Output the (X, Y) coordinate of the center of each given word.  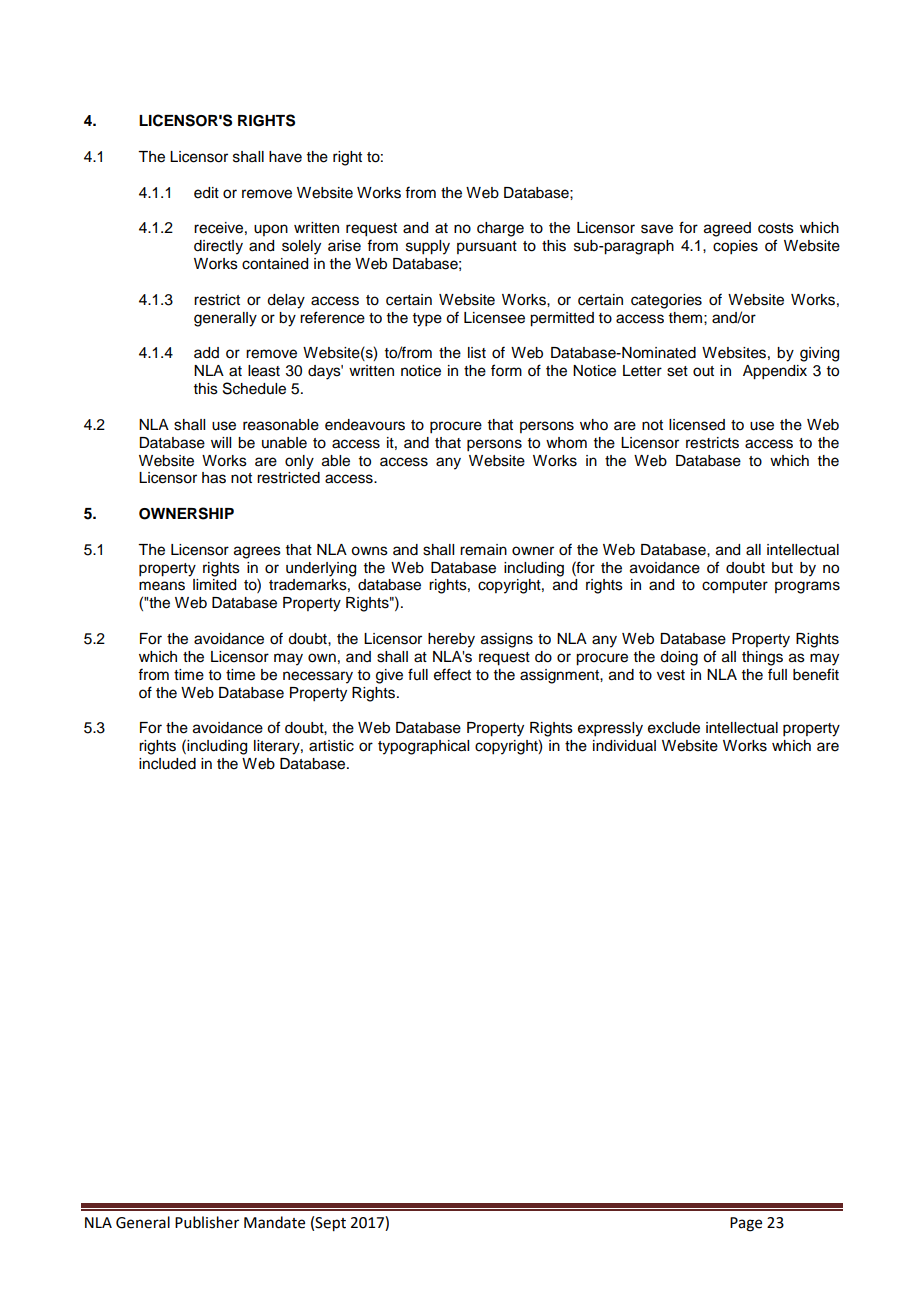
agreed (727, 229)
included (167, 764)
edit (206, 193)
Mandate (274, 1222)
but (782, 568)
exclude (674, 728)
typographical (423, 747)
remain (483, 550)
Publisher (207, 1222)
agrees (257, 552)
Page (746, 1224)
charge (500, 229)
